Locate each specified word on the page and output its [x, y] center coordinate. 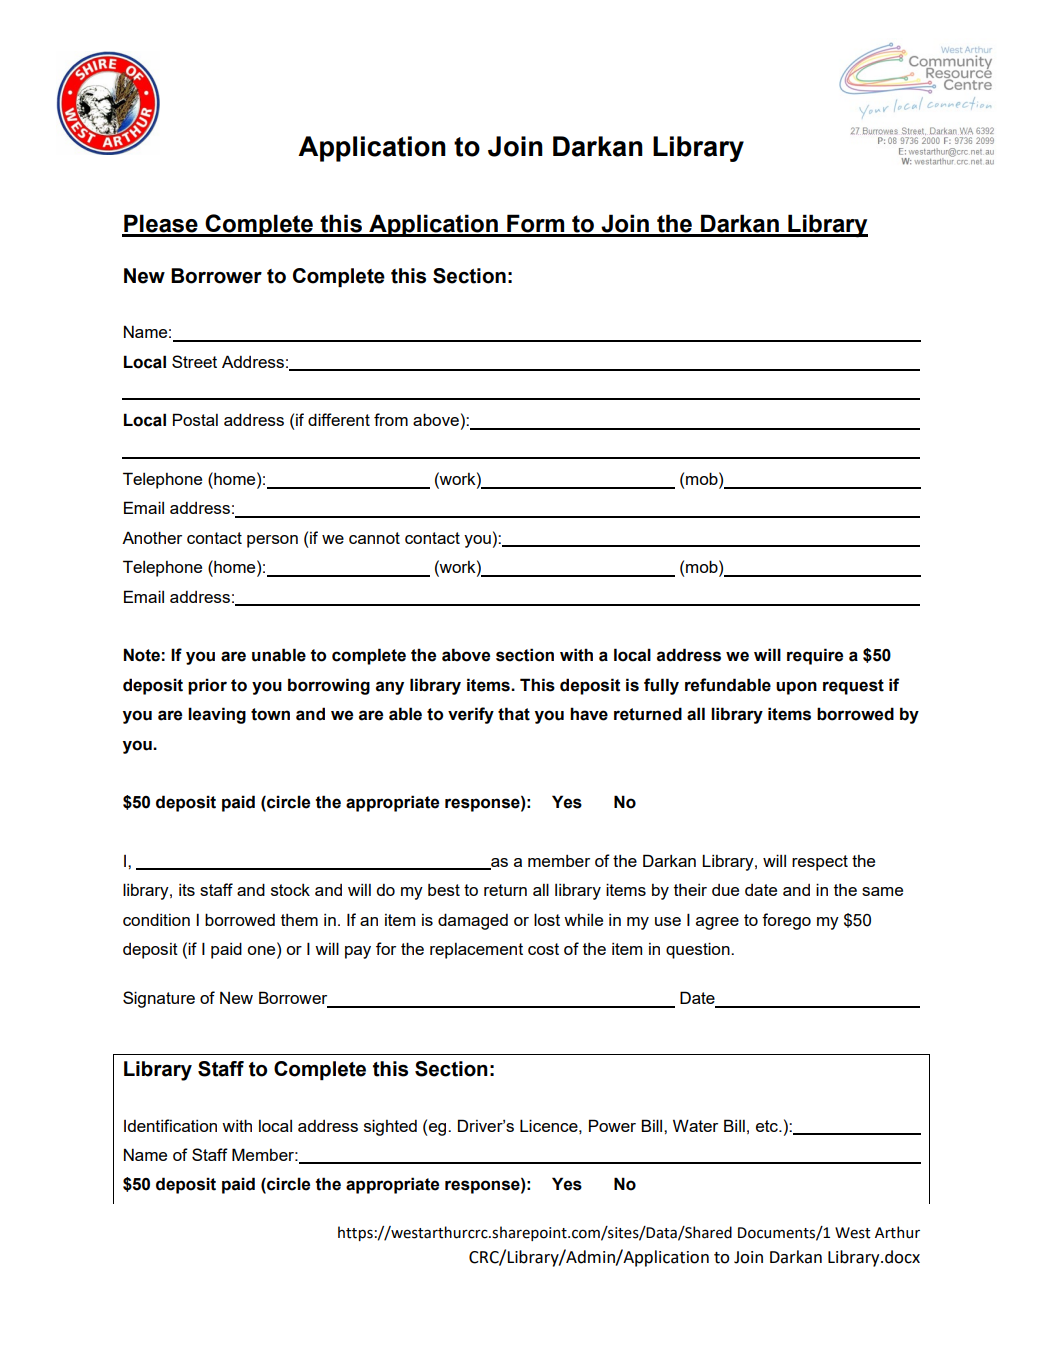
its [187, 890]
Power [612, 1125]
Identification [170, 1125]
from [391, 419]
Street [194, 361]
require [815, 656]
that [514, 714]
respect [820, 863]
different [339, 419]
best [444, 890]
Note [142, 655]
